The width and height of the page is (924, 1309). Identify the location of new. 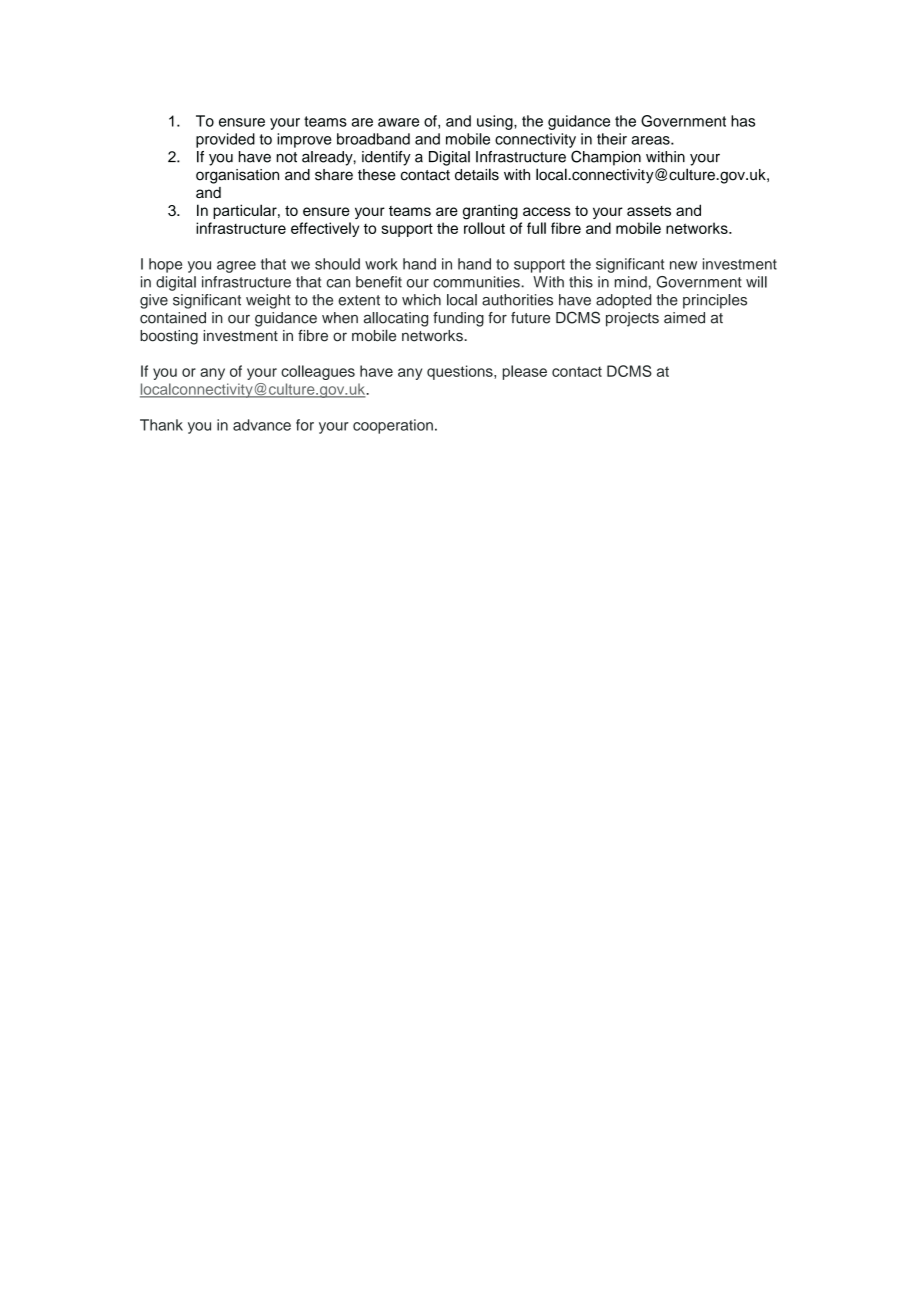
(683, 265).
